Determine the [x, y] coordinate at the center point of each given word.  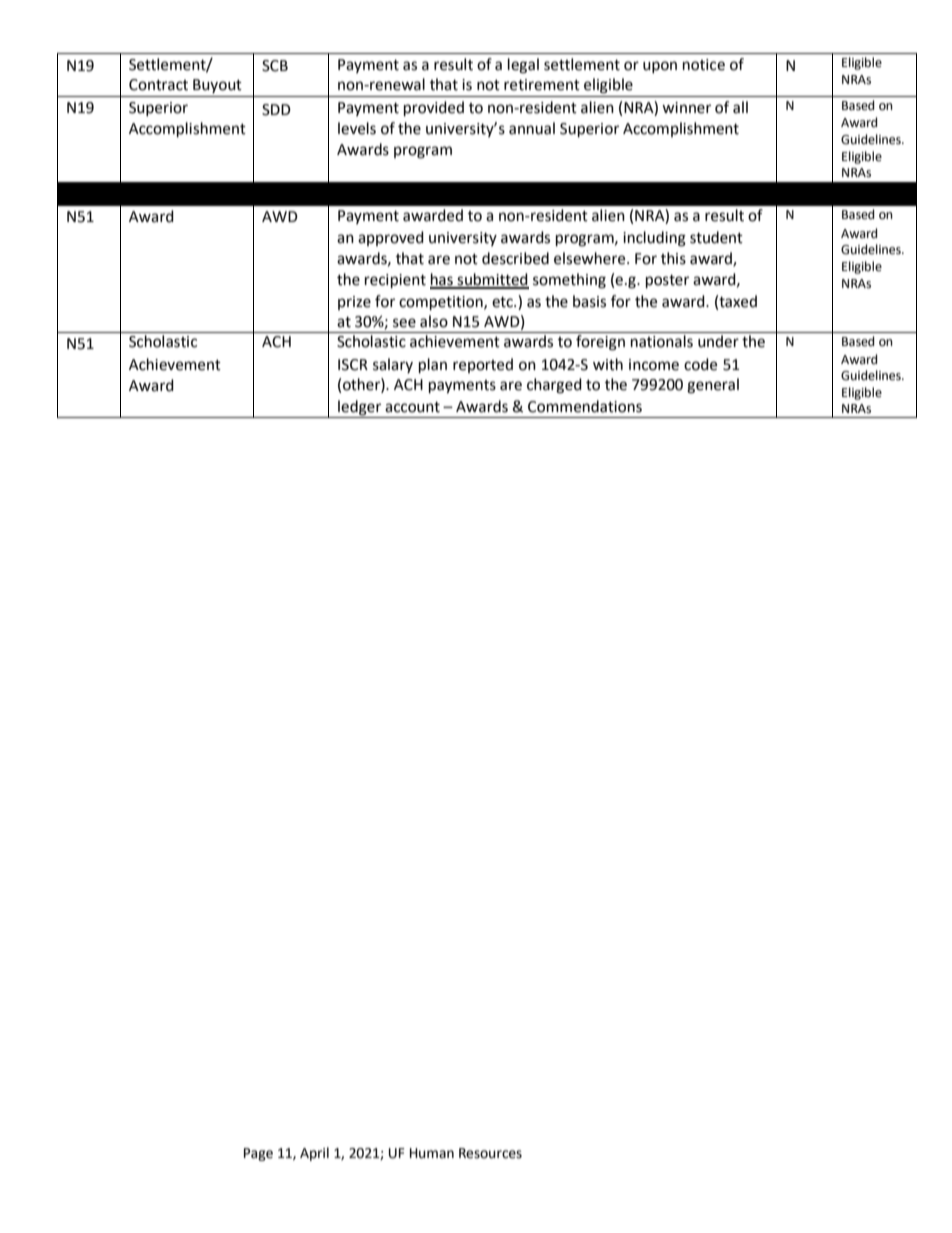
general [713, 386]
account [412, 407]
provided [434, 109]
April [314, 1154]
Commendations [585, 406]
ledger [359, 408]
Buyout [217, 86]
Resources [490, 1153]
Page [258, 1154]
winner [686, 108]
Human [432, 1153]
